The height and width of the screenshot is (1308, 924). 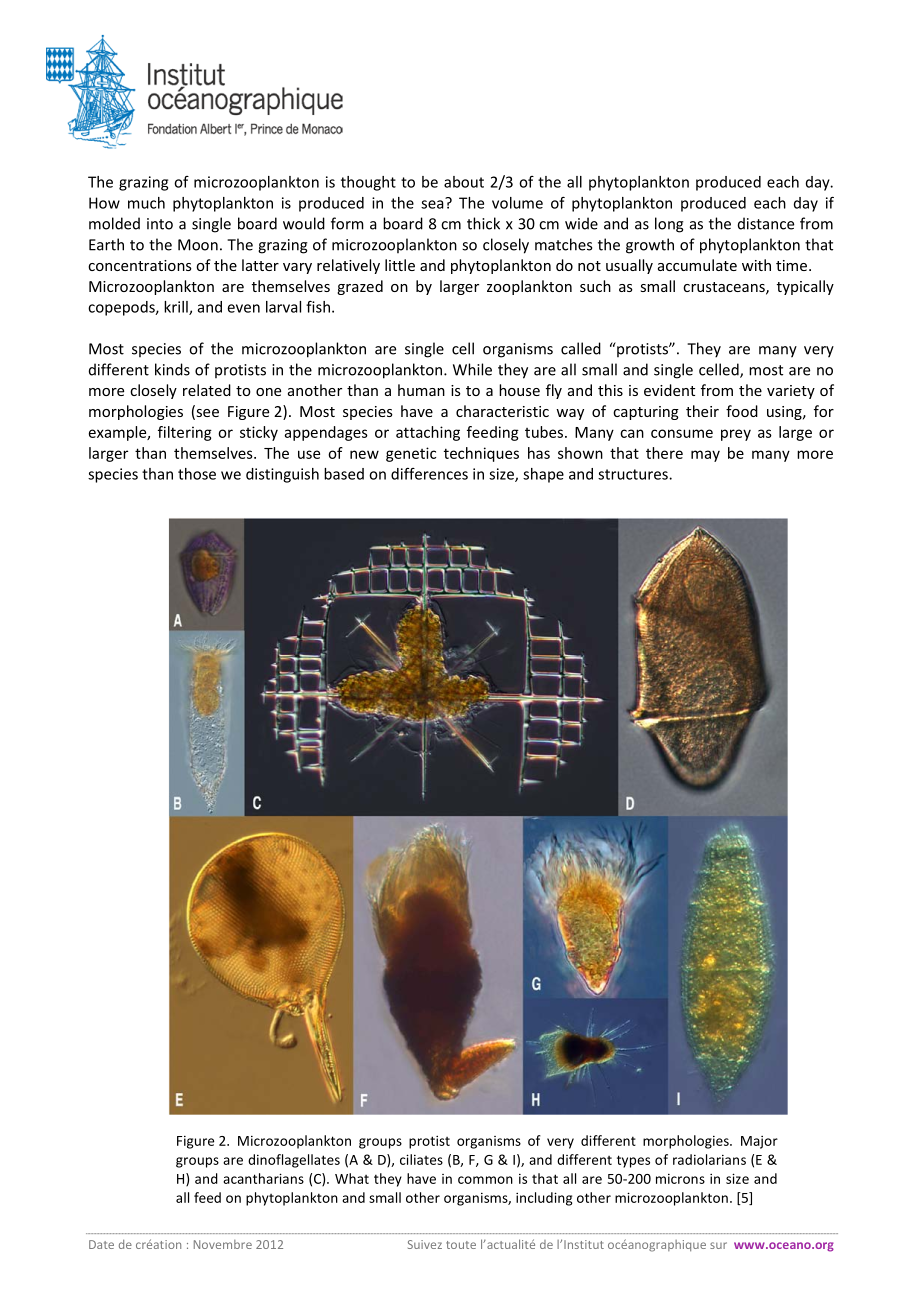 What do you see at coordinates (428, 433) in the screenshot?
I see `attaching` at bounding box center [428, 433].
